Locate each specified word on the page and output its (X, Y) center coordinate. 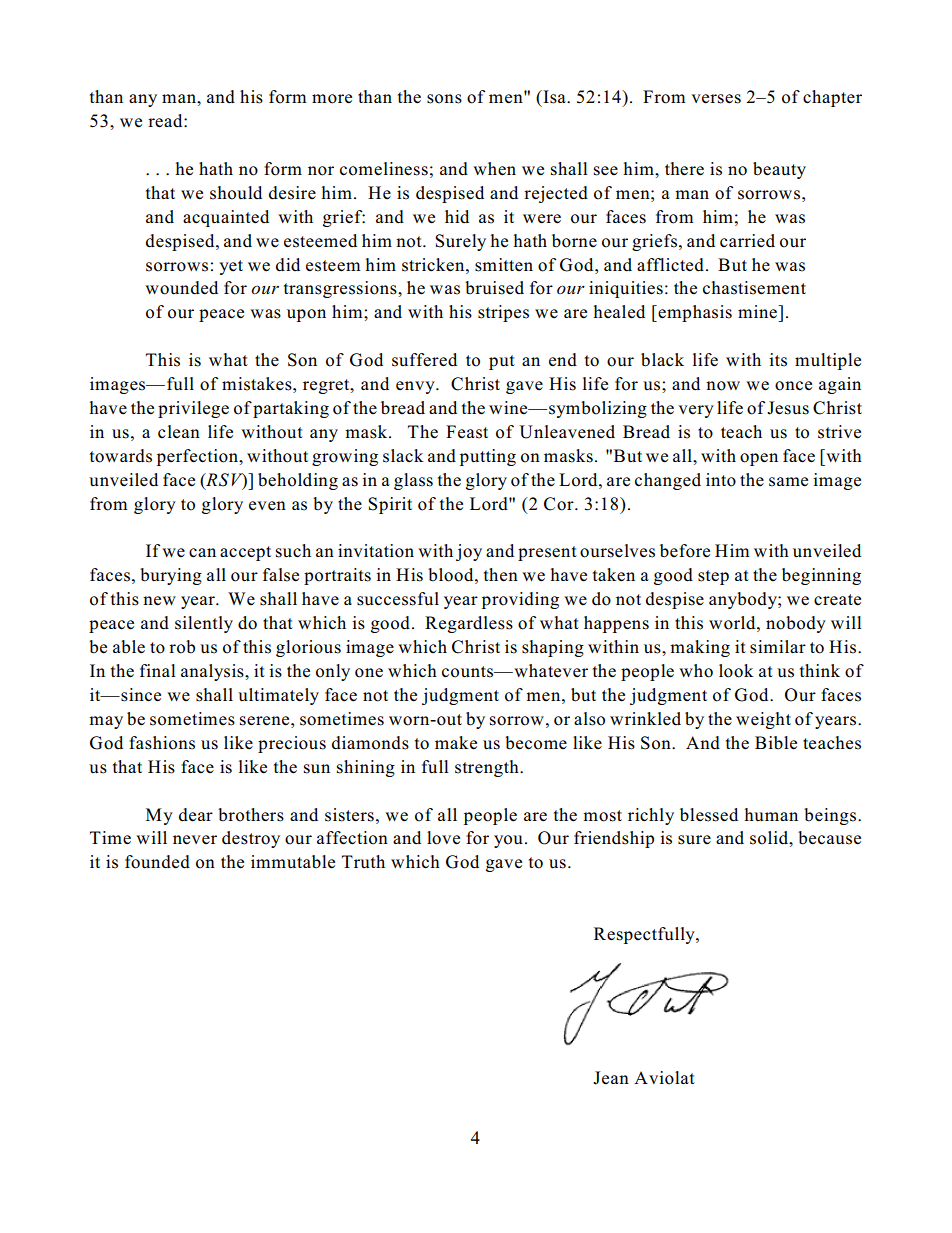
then (501, 575)
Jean (611, 1078)
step (713, 577)
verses (716, 99)
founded (157, 862)
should (236, 193)
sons (444, 99)
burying (171, 576)
